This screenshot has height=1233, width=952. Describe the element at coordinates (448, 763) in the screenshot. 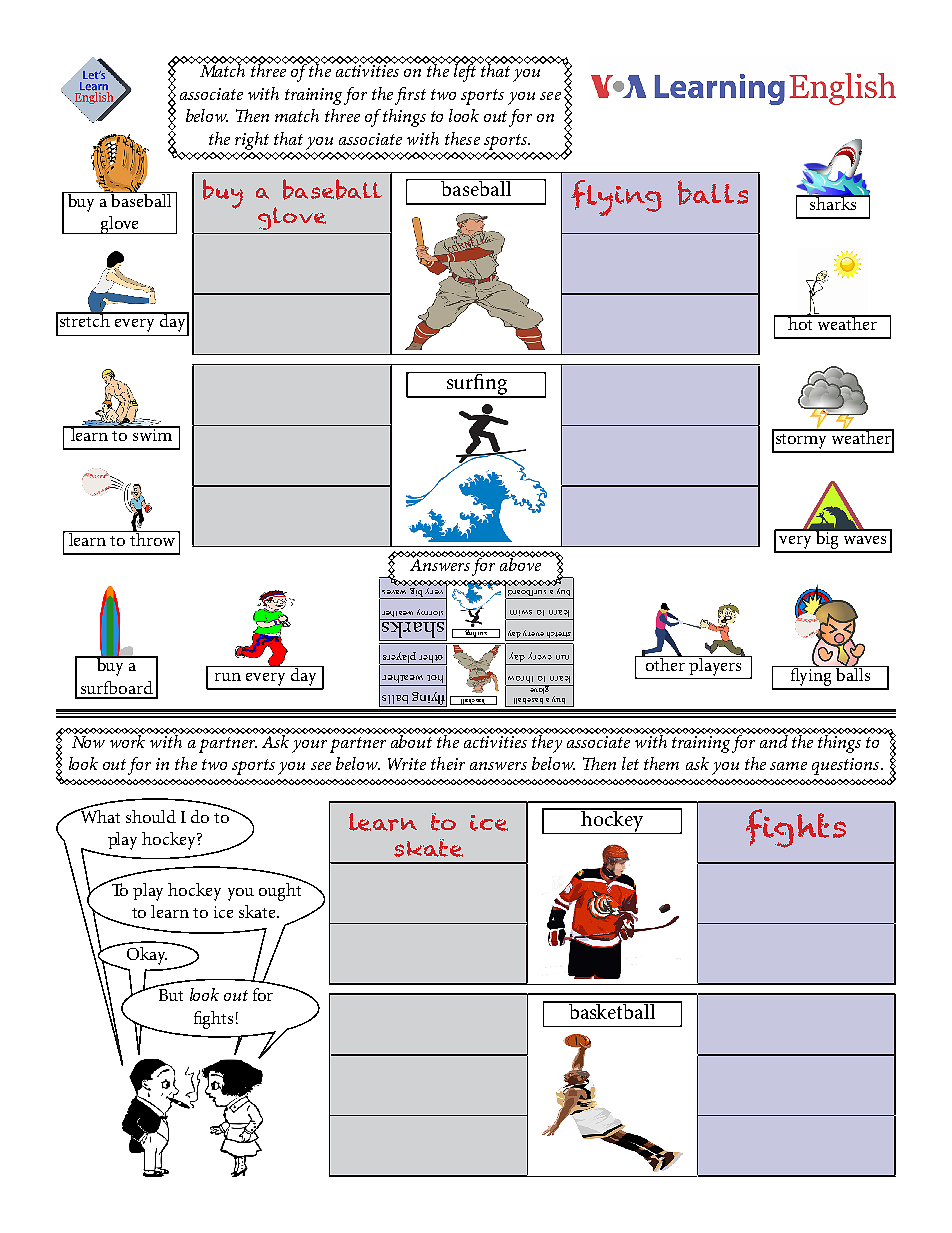

I see `their` at that location.
